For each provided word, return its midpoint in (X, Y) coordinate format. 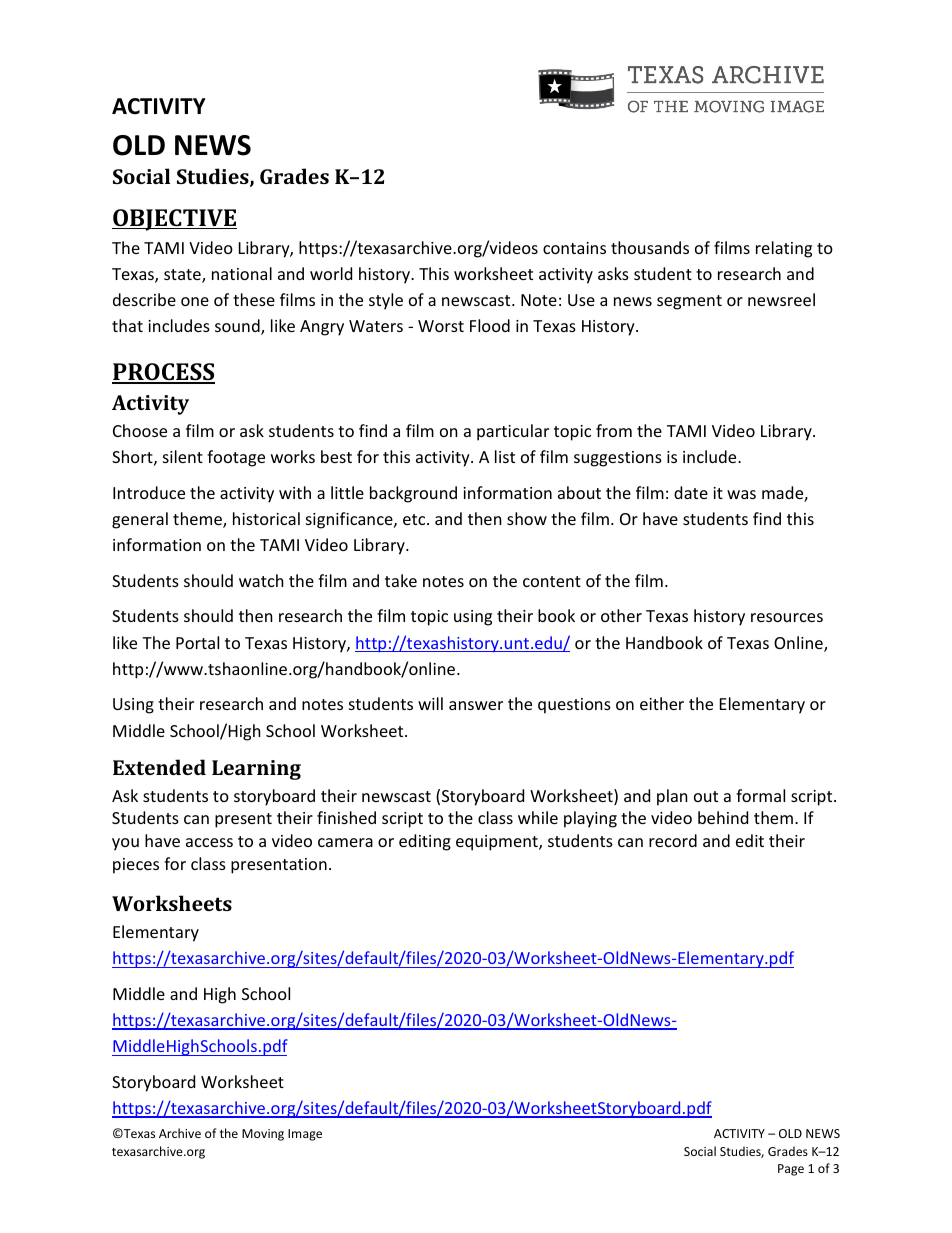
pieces (136, 866)
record (673, 840)
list (505, 456)
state (183, 276)
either (662, 703)
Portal (197, 642)
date (691, 492)
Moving (263, 1135)
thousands (650, 247)
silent (183, 456)
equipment (498, 843)
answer (476, 705)
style (386, 301)
